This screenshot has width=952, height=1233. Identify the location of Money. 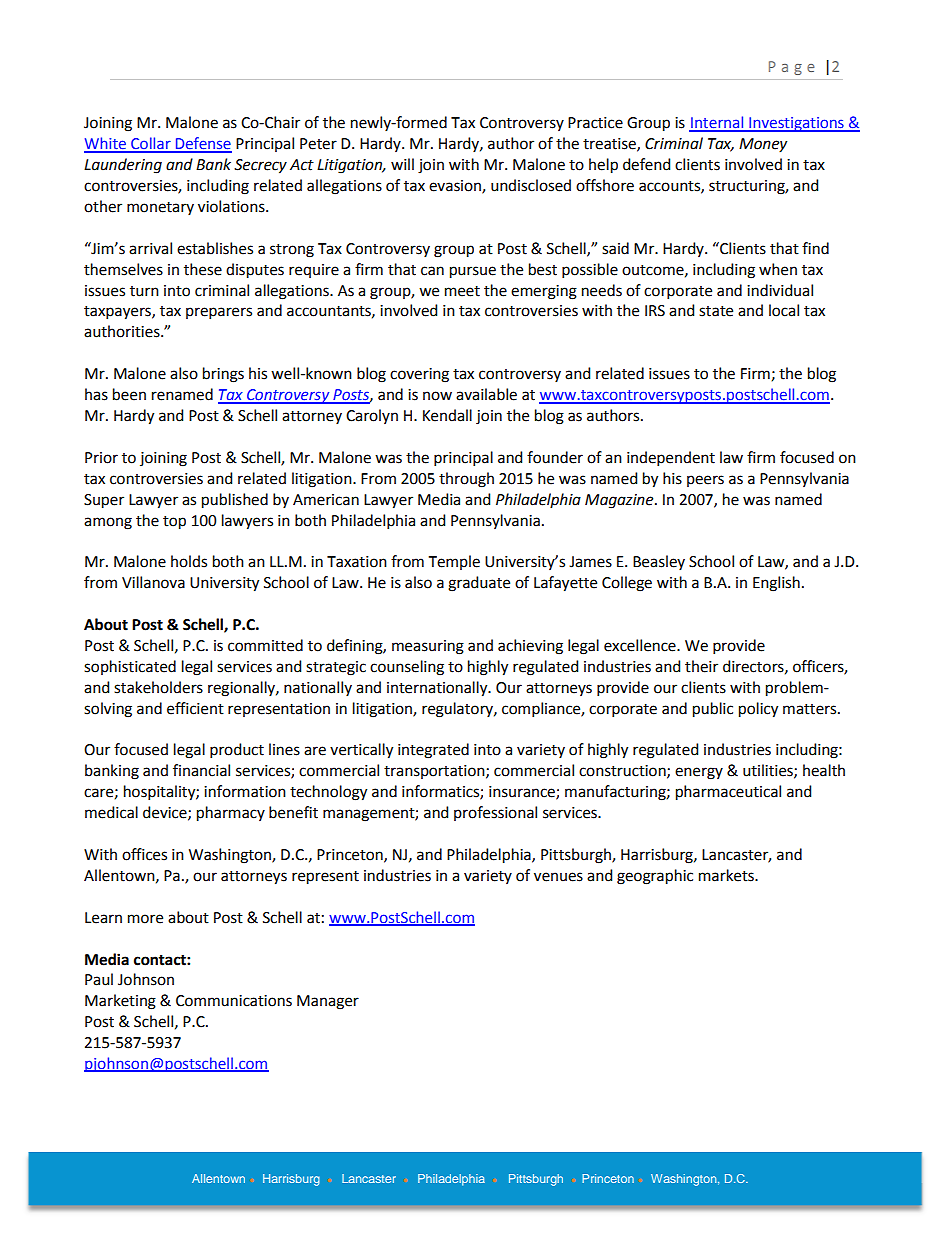
(763, 145).
